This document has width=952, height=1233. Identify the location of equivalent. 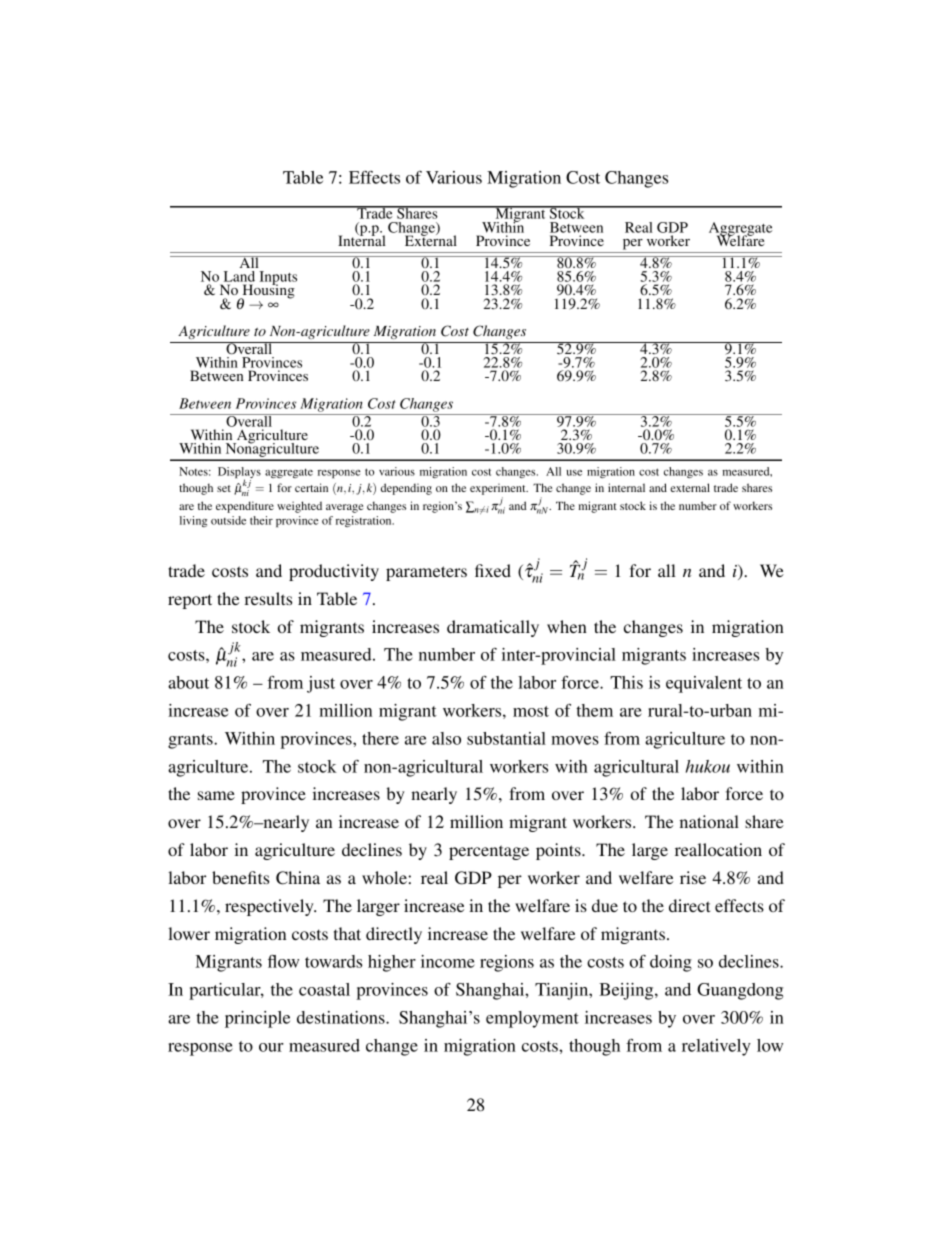
(704, 684).
